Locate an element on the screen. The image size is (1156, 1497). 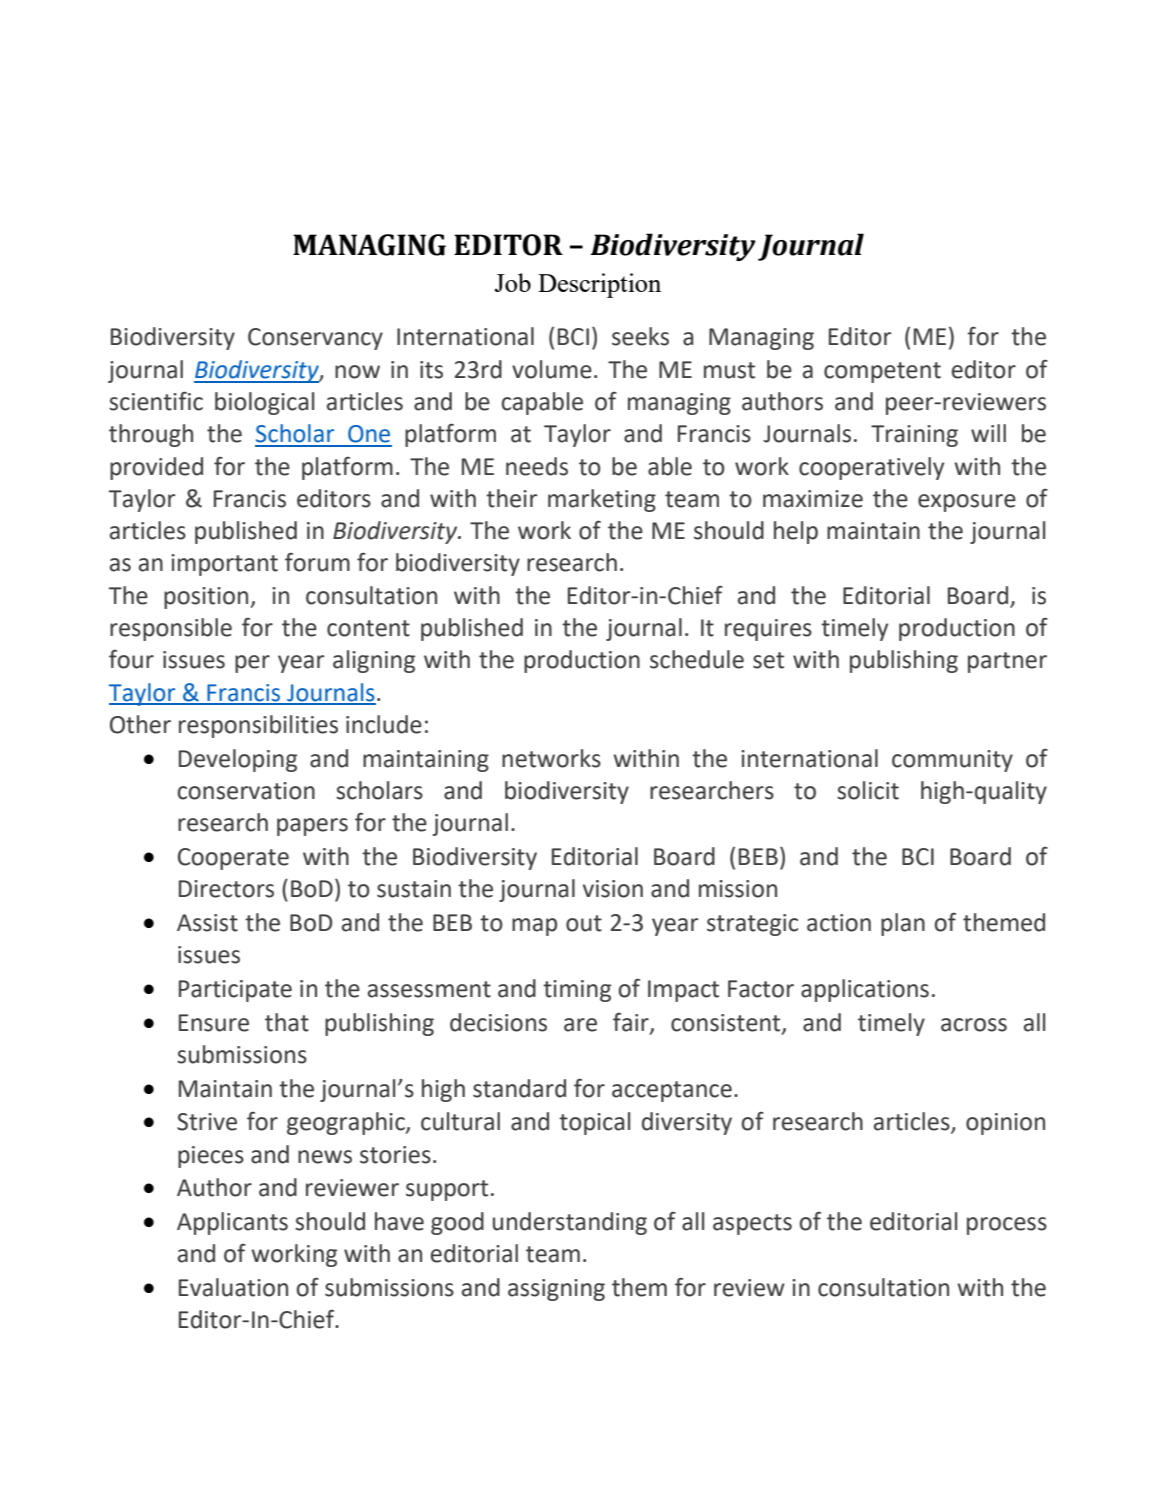
competent is located at coordinates (882, 372).
